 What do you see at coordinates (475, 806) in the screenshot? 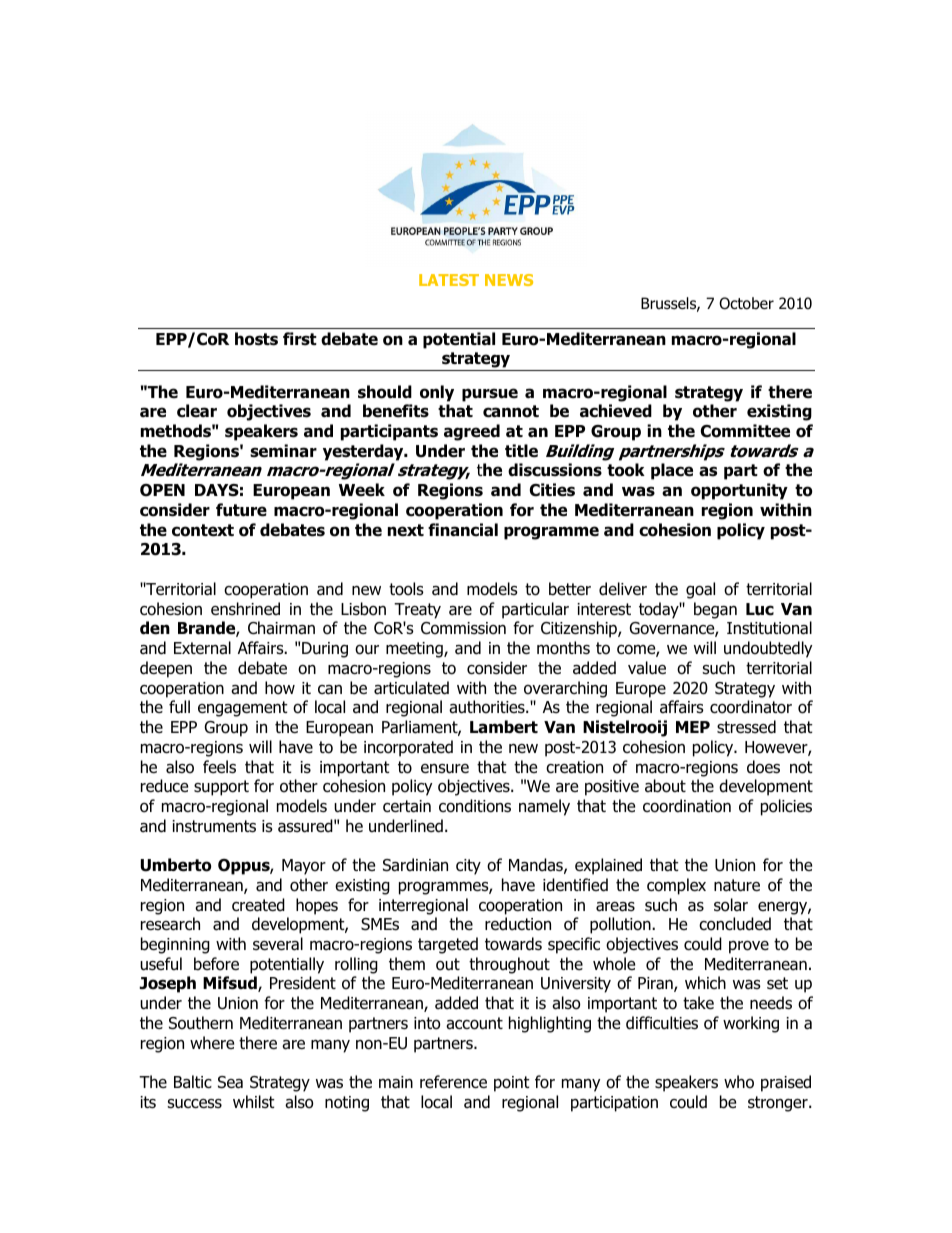
I see `conditions` at bounding box center [475, 806].
